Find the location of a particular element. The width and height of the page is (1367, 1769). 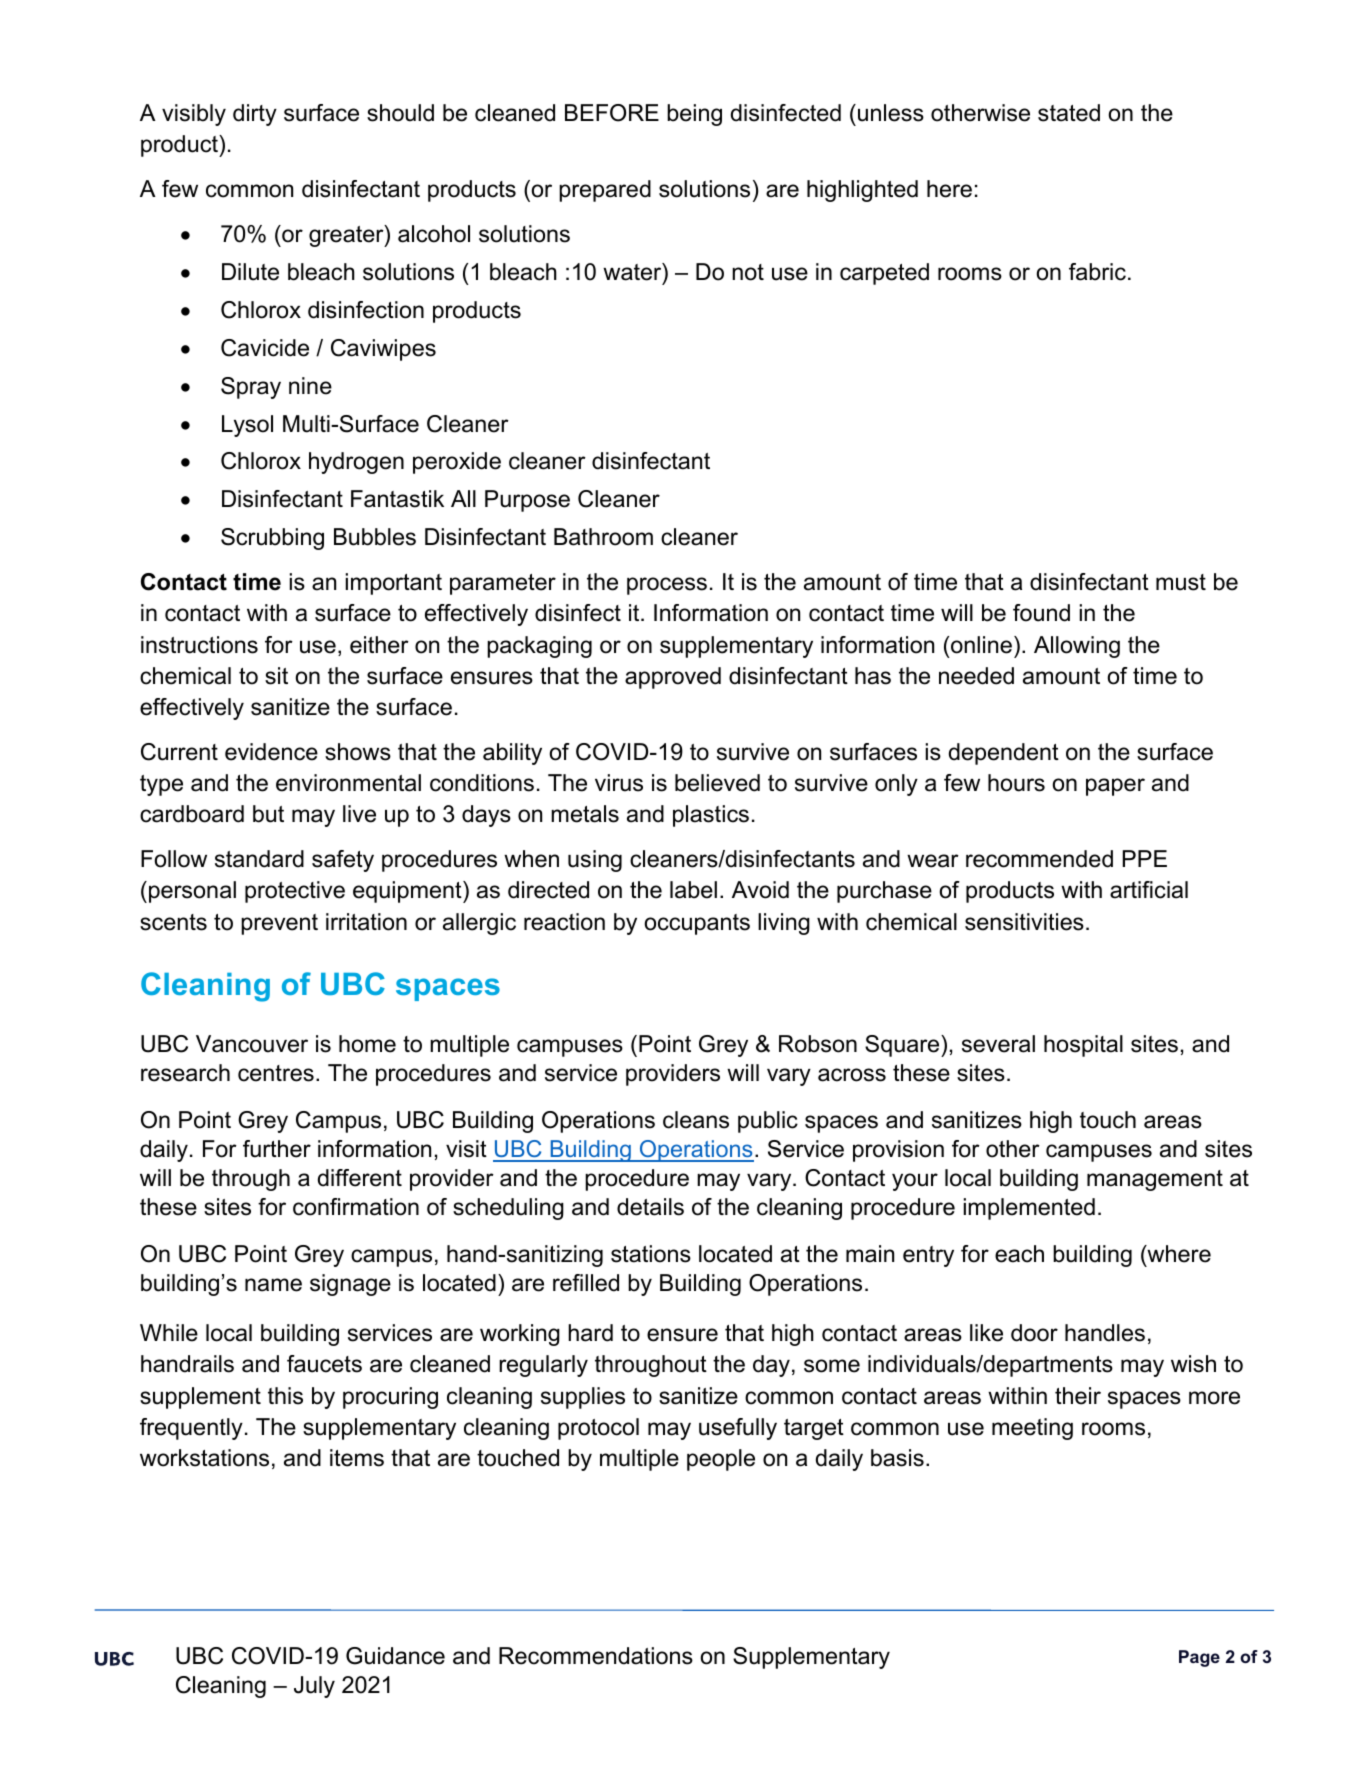

stated is located at coordinates (1069, 113).
